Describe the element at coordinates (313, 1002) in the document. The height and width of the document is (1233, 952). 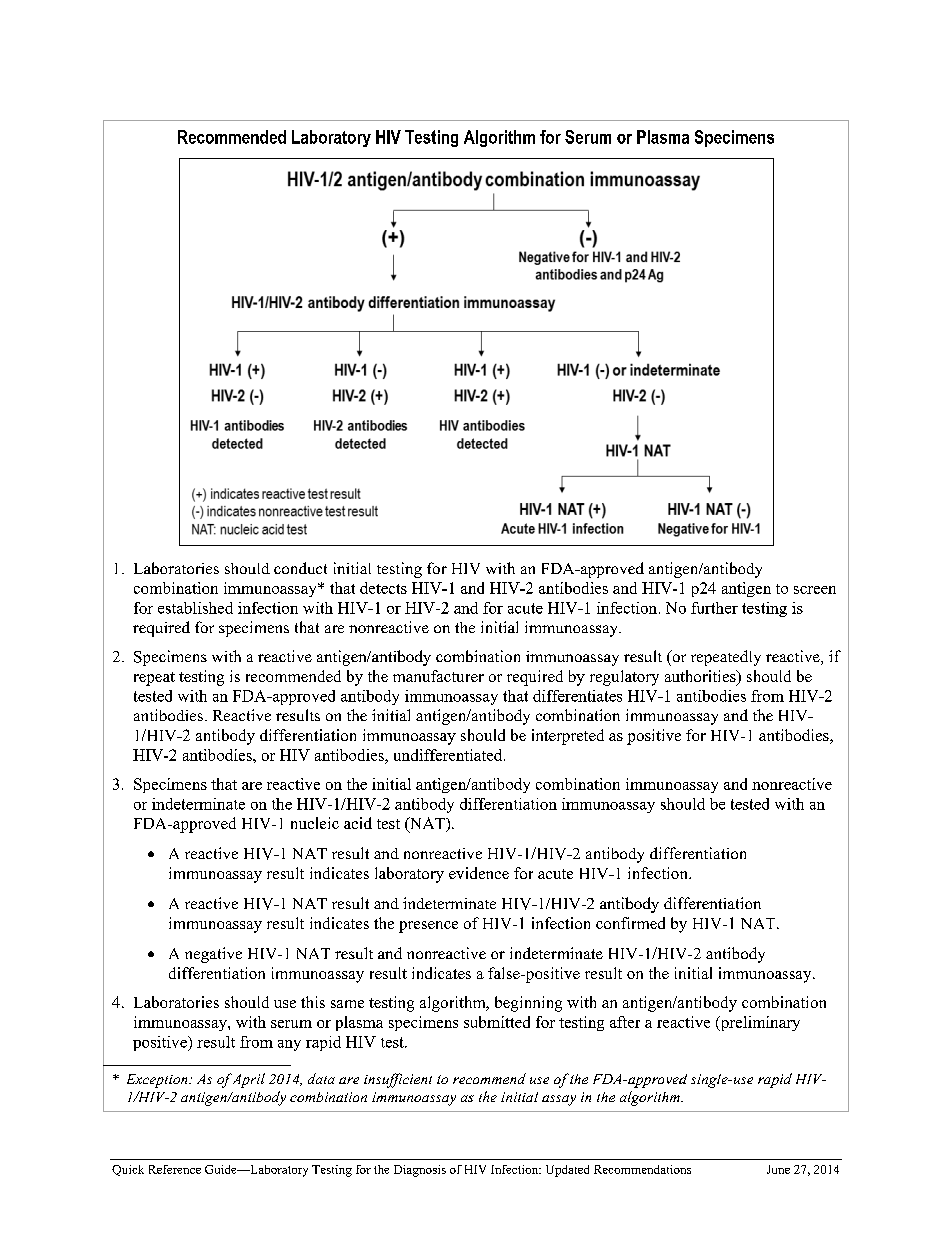
I see `this` at that location.
